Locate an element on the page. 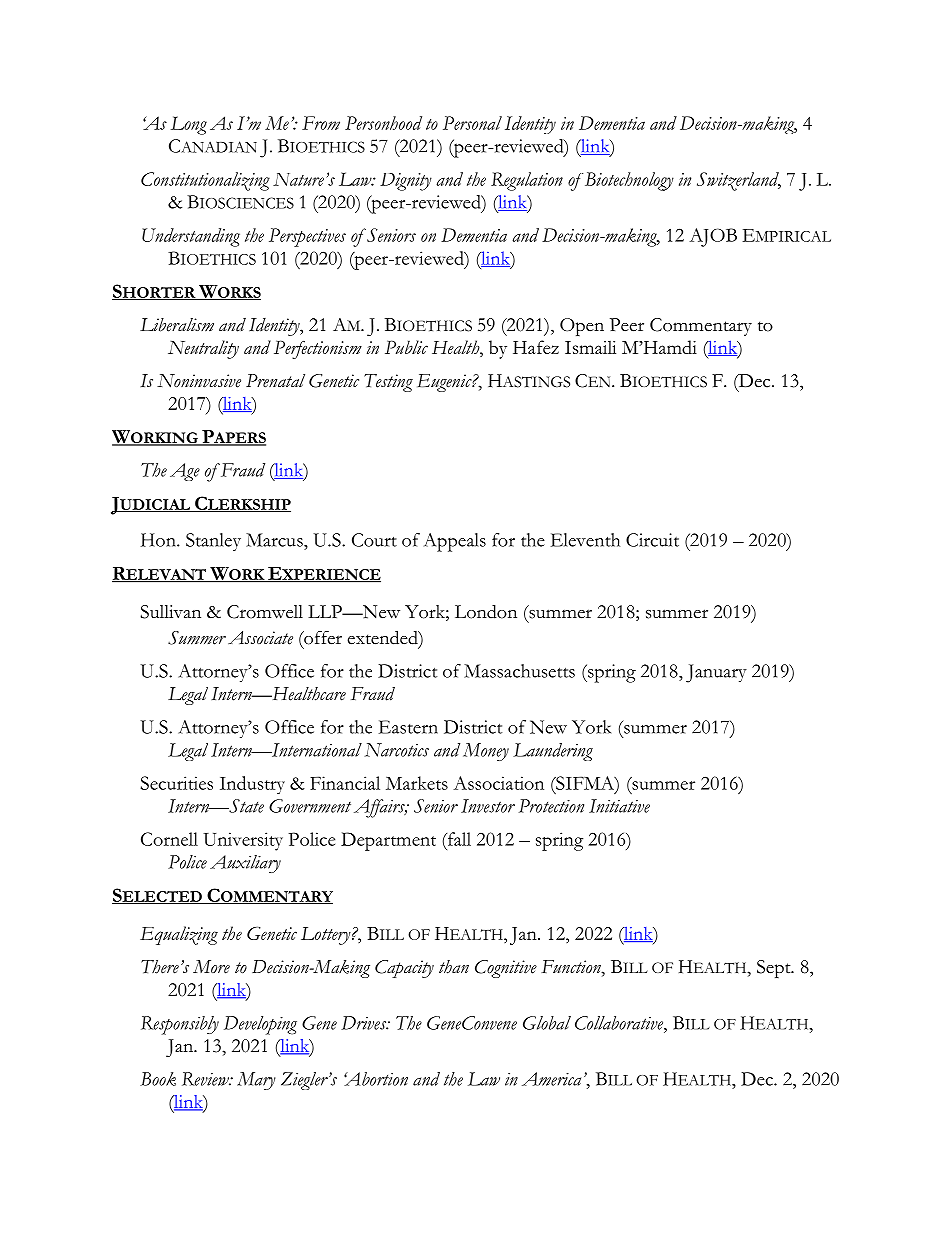 This page has width=952, height=1233. Mary is located at coordinates (256, 1081).
